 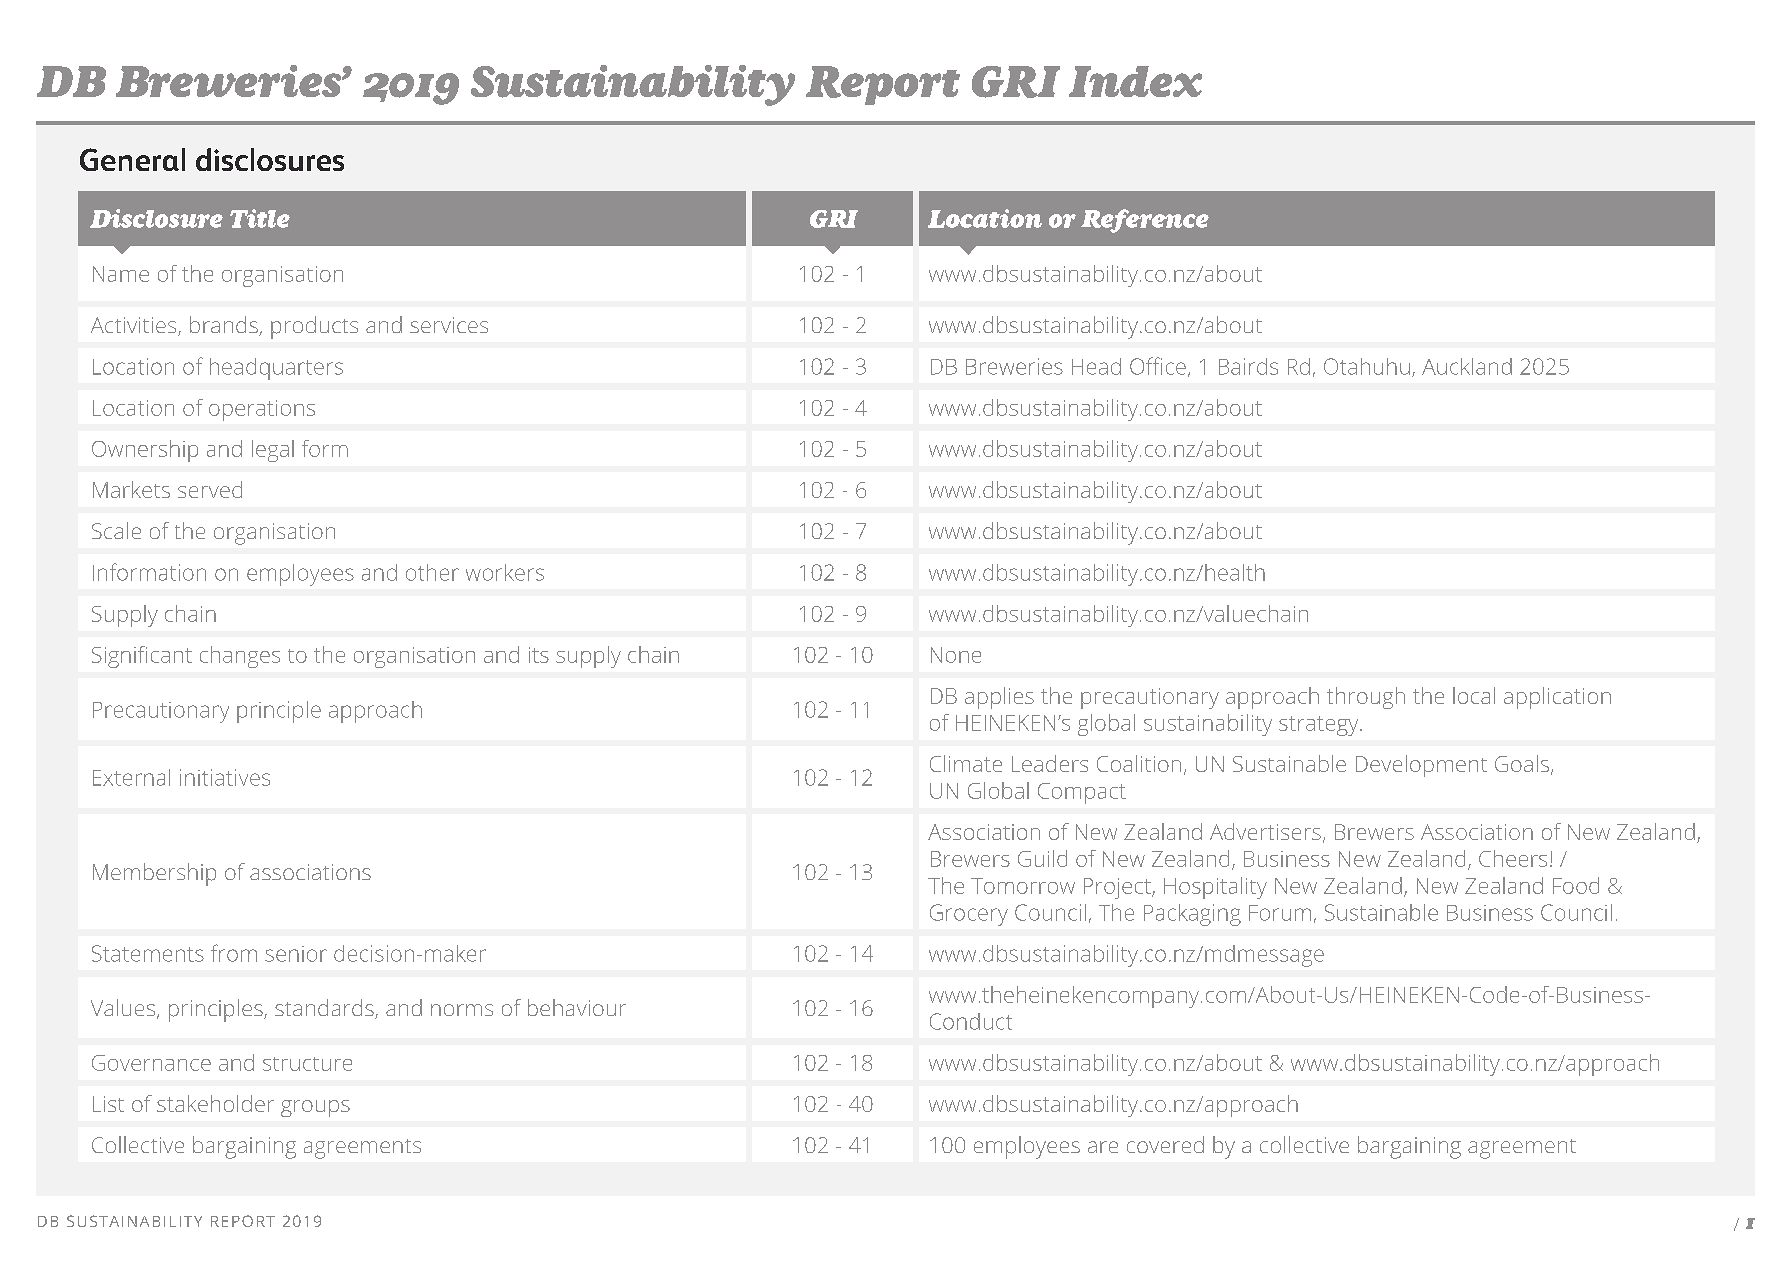 What do you see at coordinates (315, 1108) in the screenshot?
I see `groups` at bounding box center [315, 1108].
